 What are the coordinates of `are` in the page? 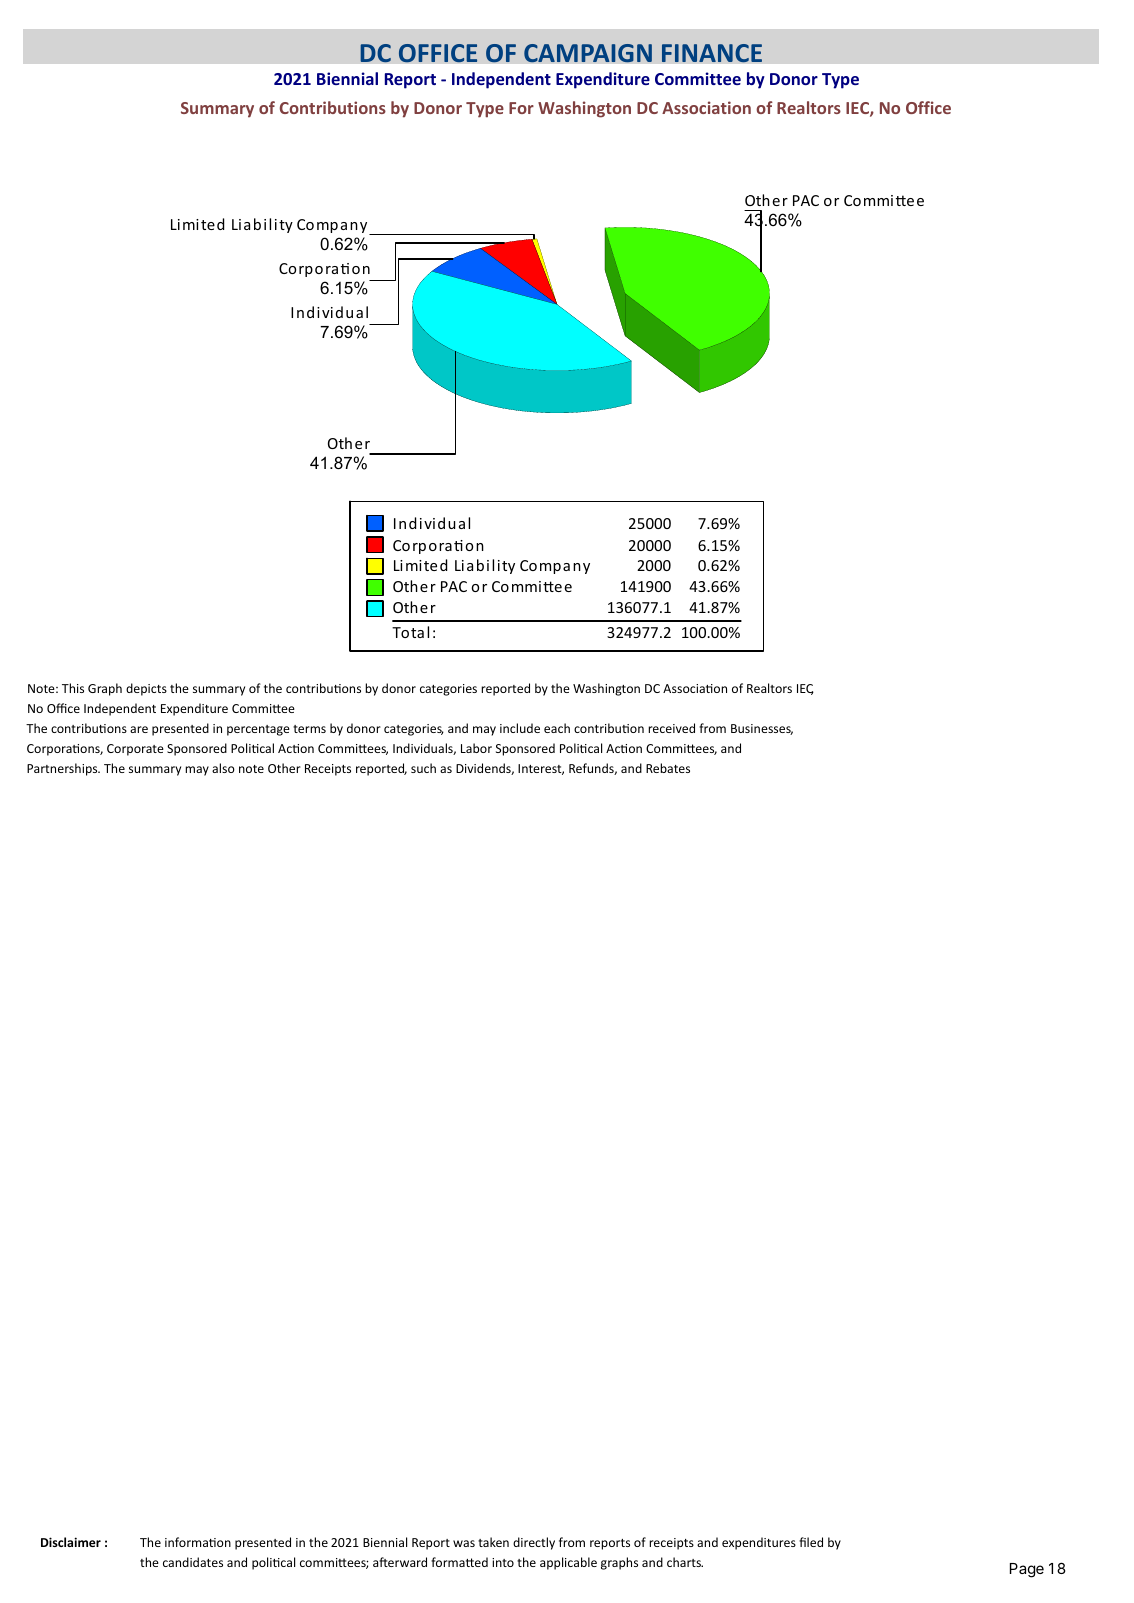 It's located at (139, 729).
